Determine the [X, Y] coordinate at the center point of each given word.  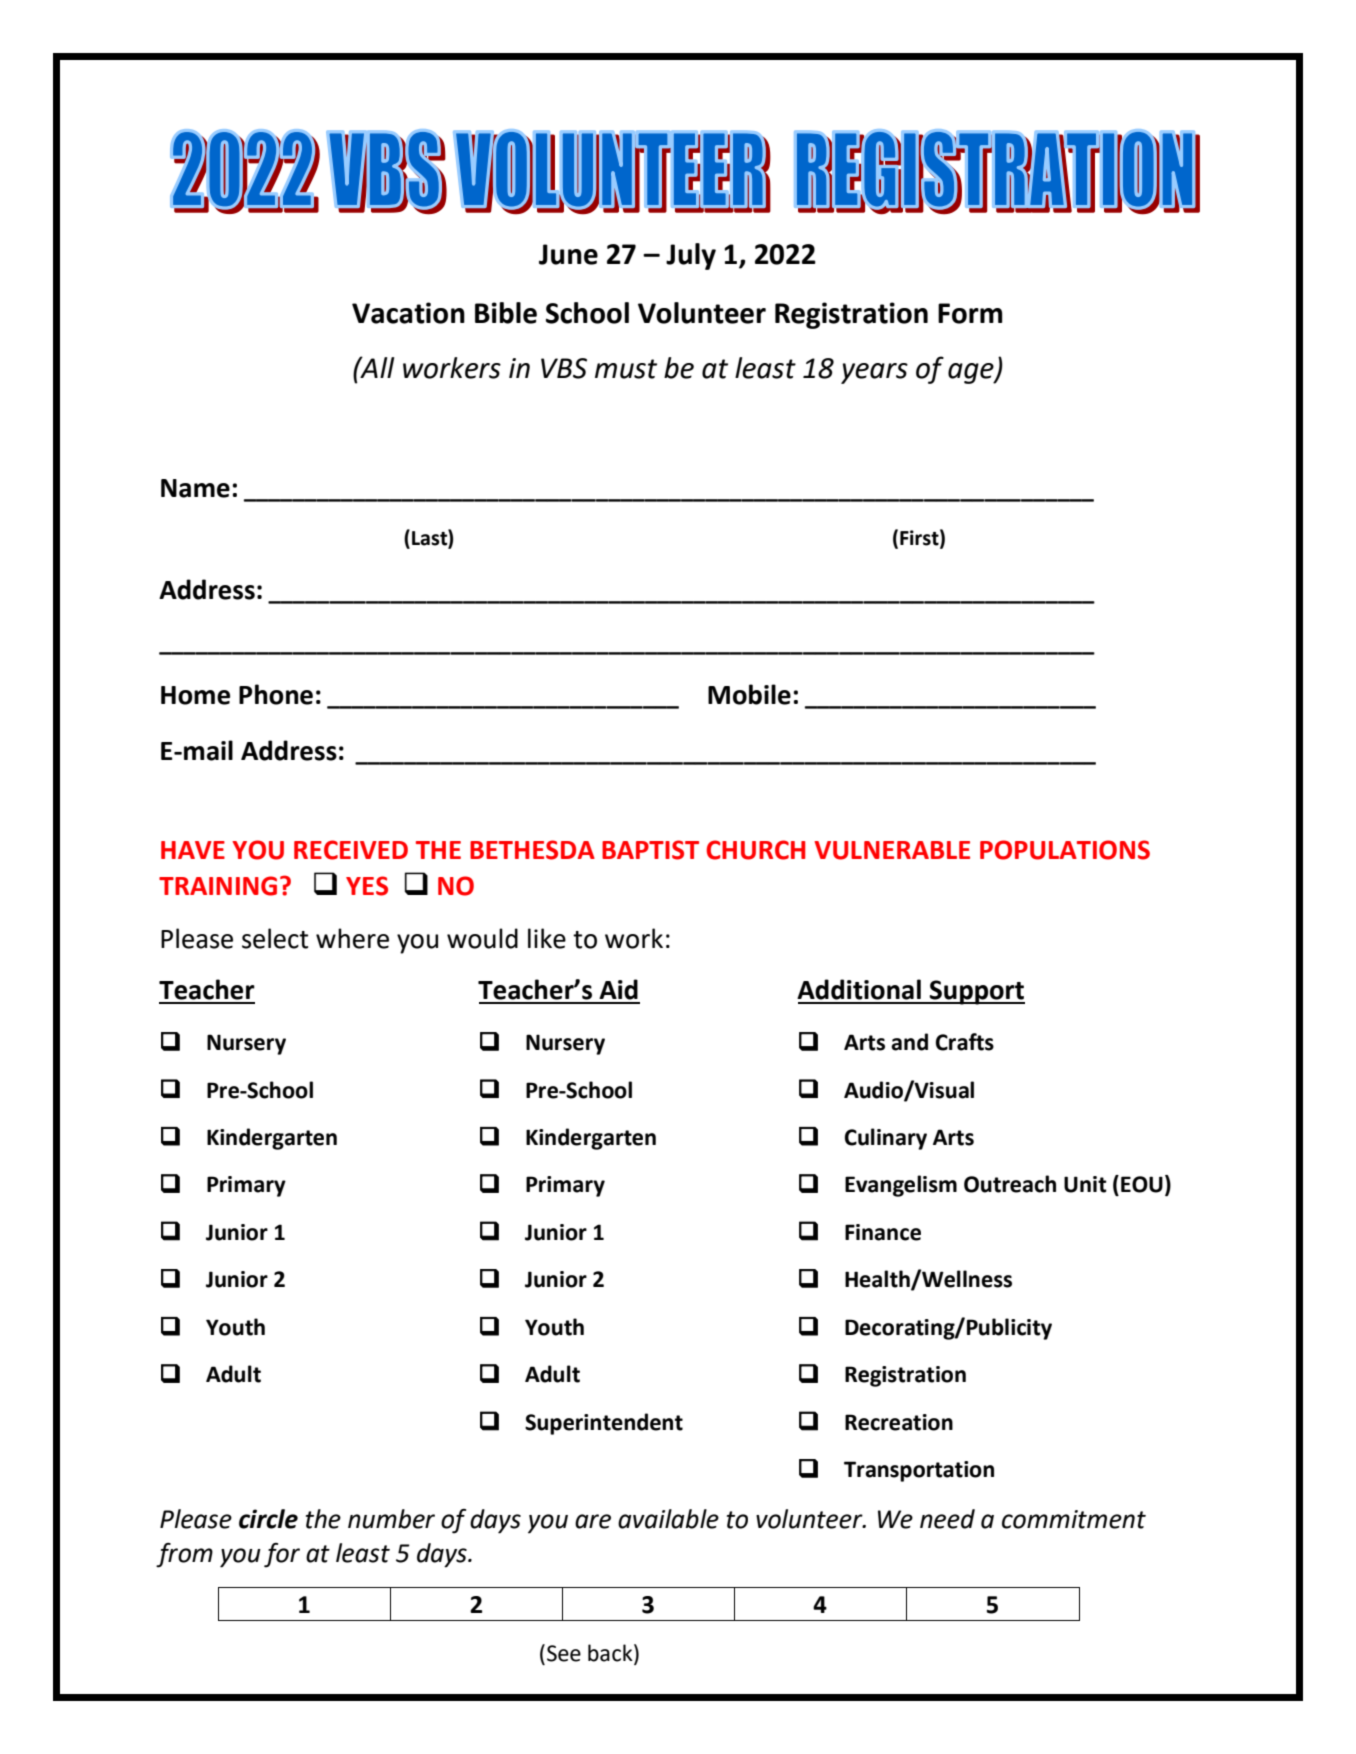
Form [970, 313]
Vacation [408, 313]
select [275, 938]
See [564, 1653]
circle [268, 1519]
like [547, 938]
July [691, 256]
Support [976, 992]
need [947, 1519]
